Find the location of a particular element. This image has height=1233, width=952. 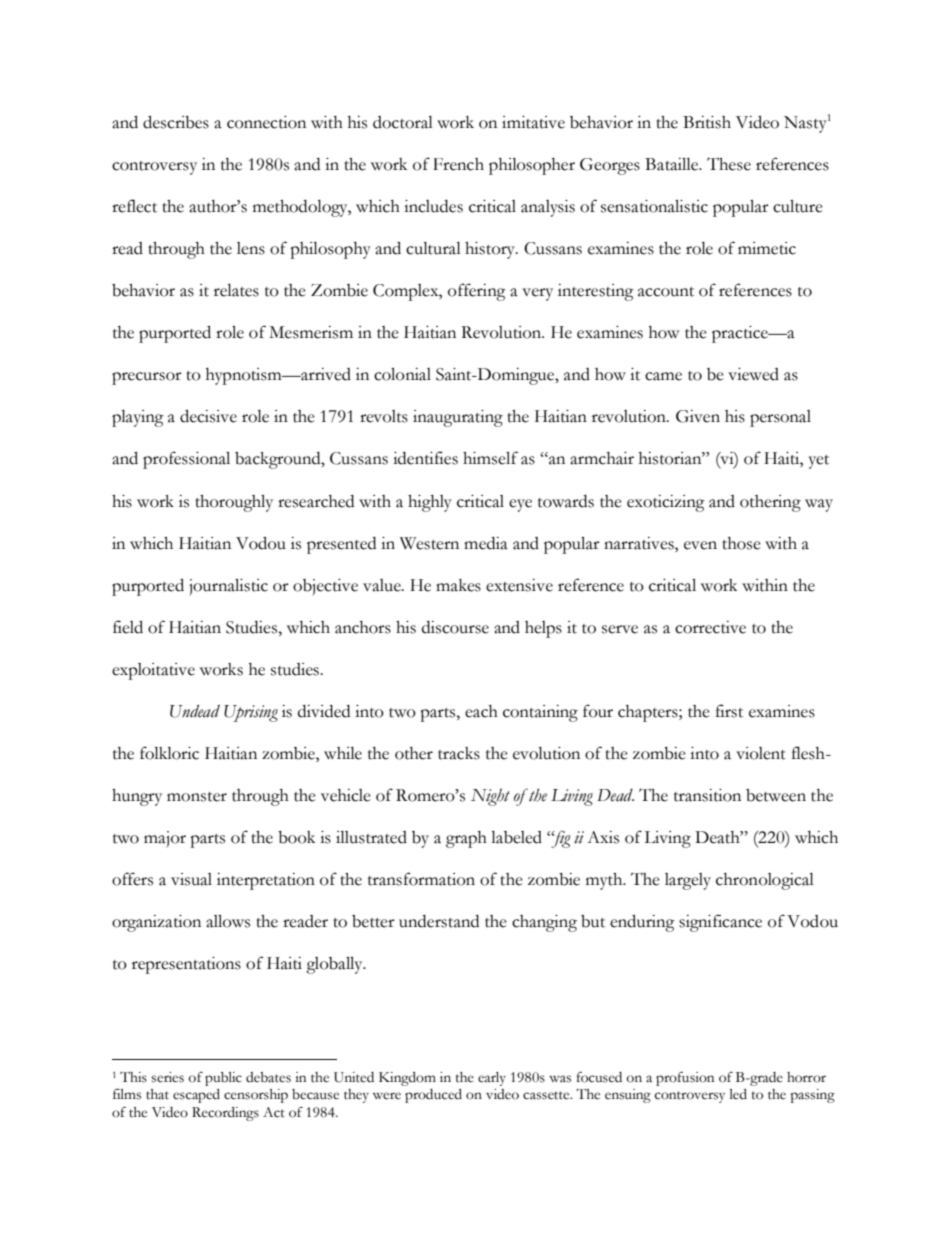

early is located at coordinates (492, 1079).
